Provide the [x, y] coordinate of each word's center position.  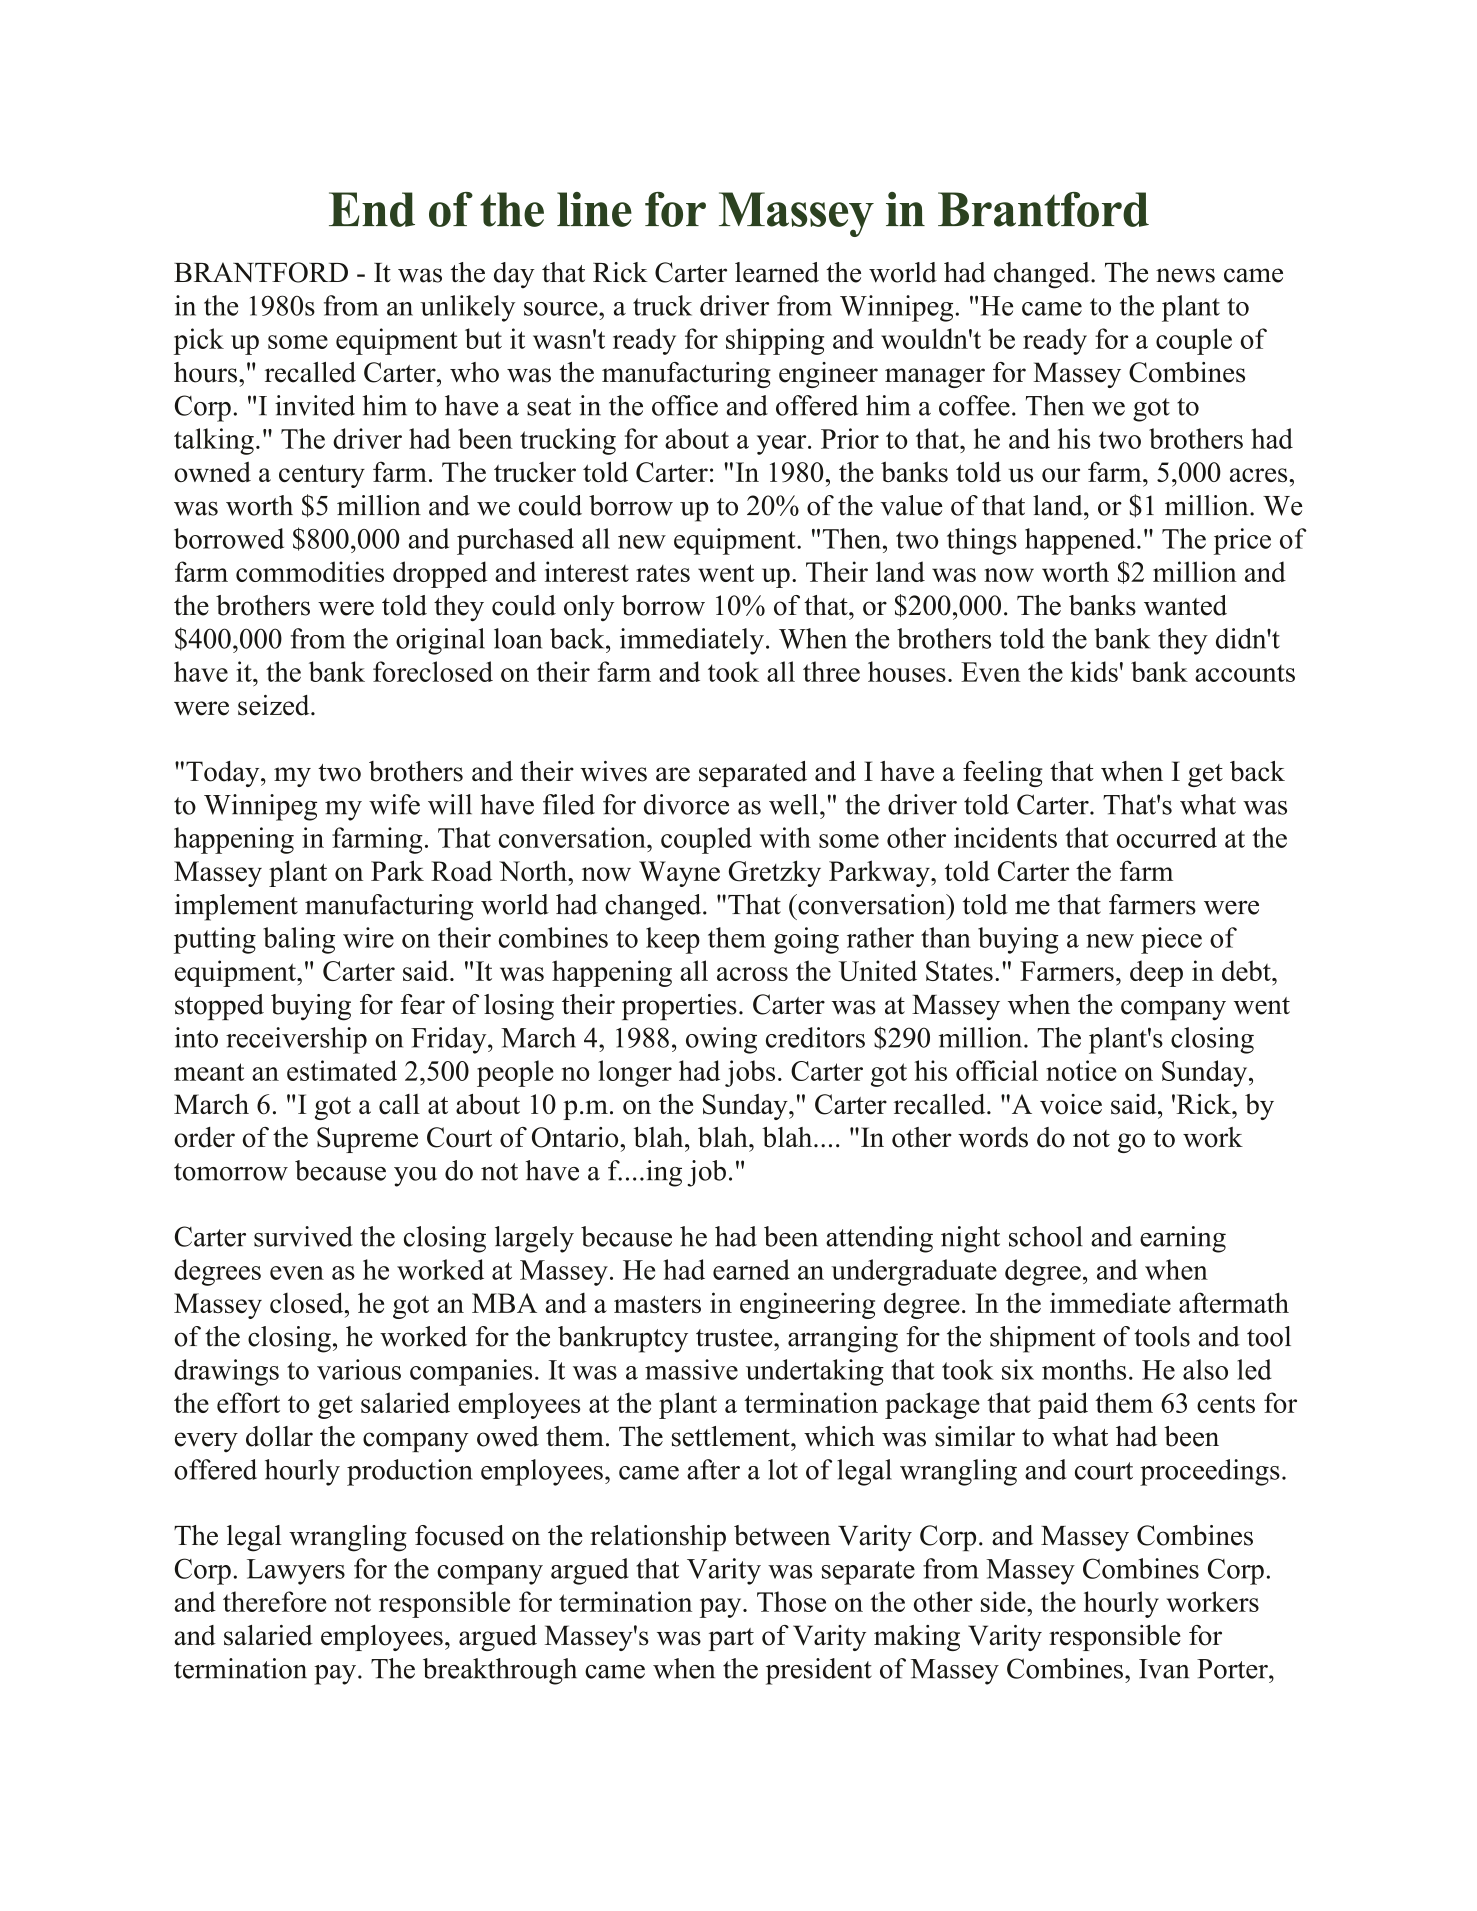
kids [1094, 671]
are [673, 774]
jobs [750, 1073]
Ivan [1164, 1669]
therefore [274, 1601]
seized [275, 705]
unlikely [467, 308]
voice [1071, 1104]
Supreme [367, 1140]
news [1185, 275]
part [731, 1639]
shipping [775, 341]
